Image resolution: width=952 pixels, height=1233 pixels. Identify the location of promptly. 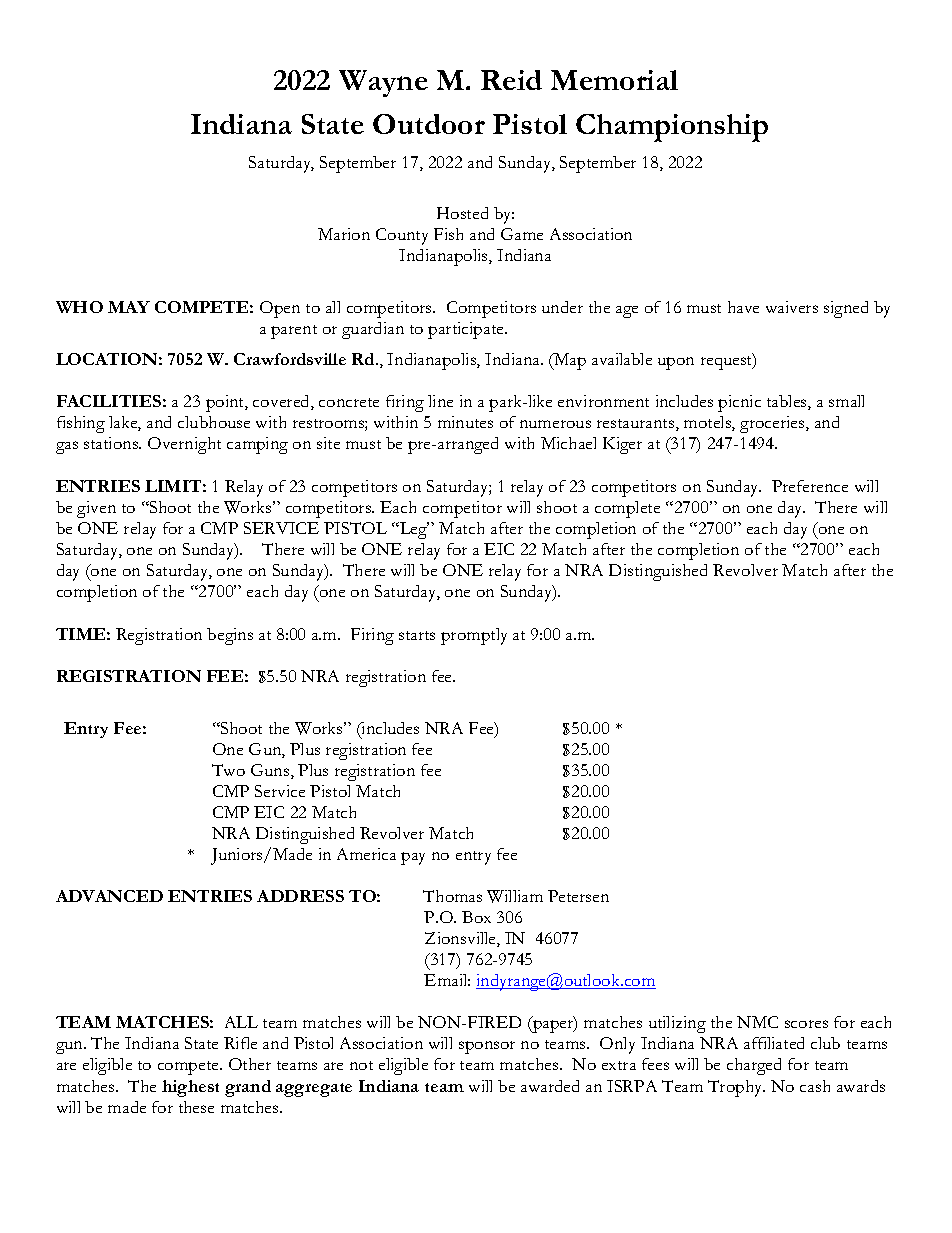
(474, 636).
